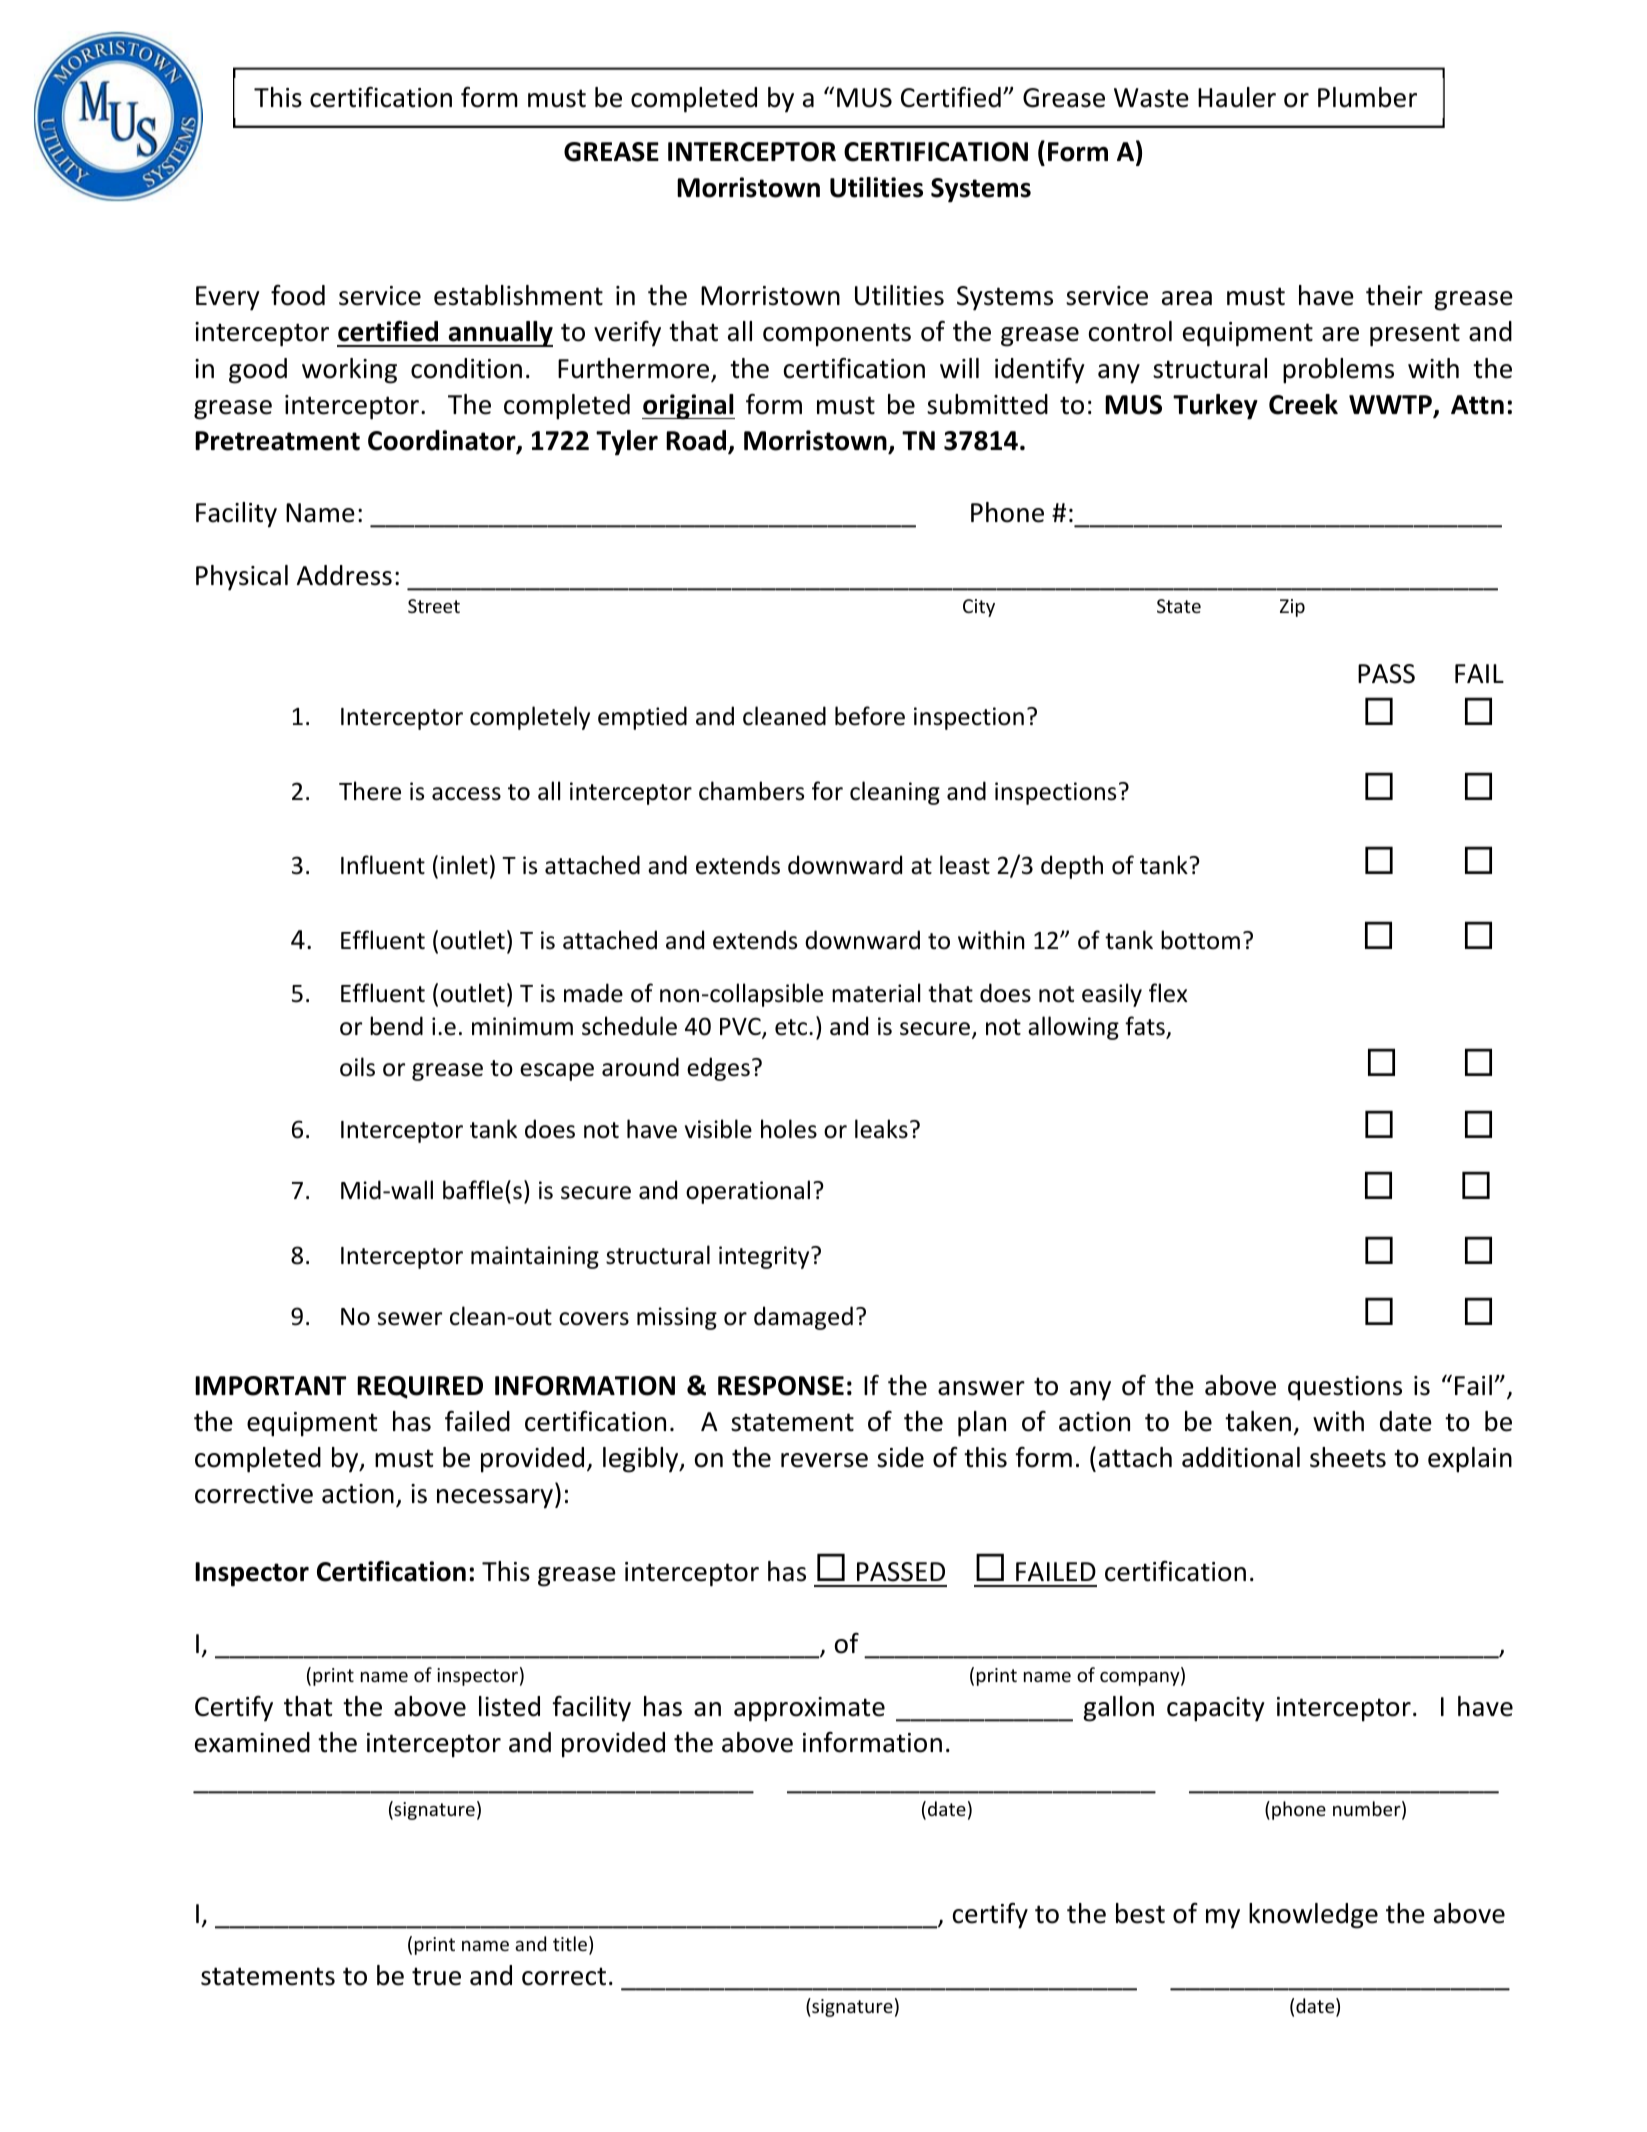 The height and width of the screenshot is (2132, 1647). What do you see at coordinates (298, 295) in the screenshot?
I see `food` at bounding box center [298, 295].
